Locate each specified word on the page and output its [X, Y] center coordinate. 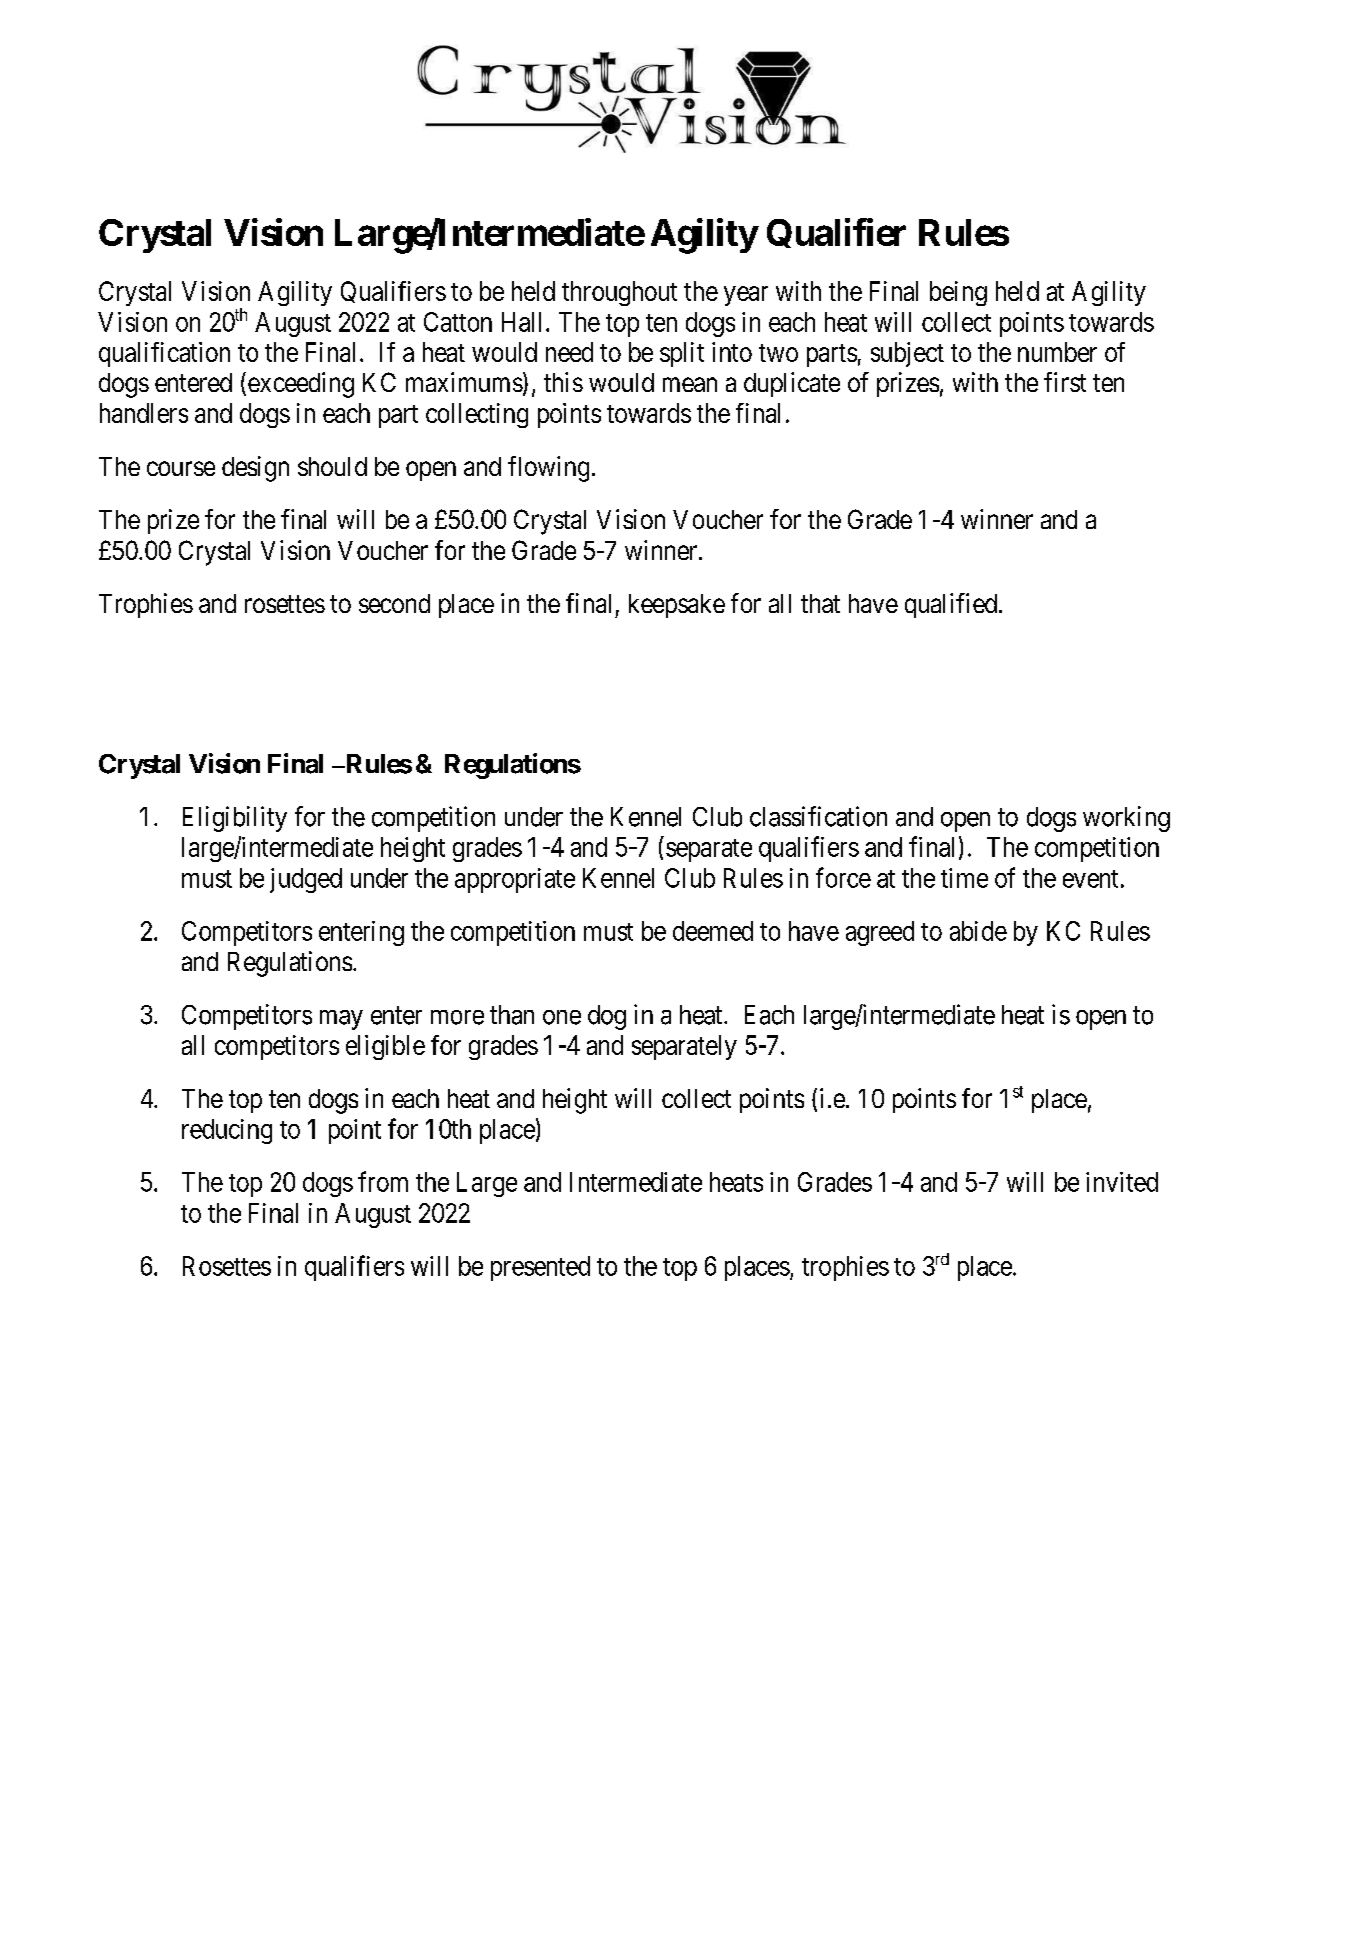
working [1126, 819]
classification [818, 816]
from [383, 1181]
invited [1122, 1182]
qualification [164, 354]
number [1057, 352]
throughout [619, 293]
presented [540, 1268]
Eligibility [235, 819]
